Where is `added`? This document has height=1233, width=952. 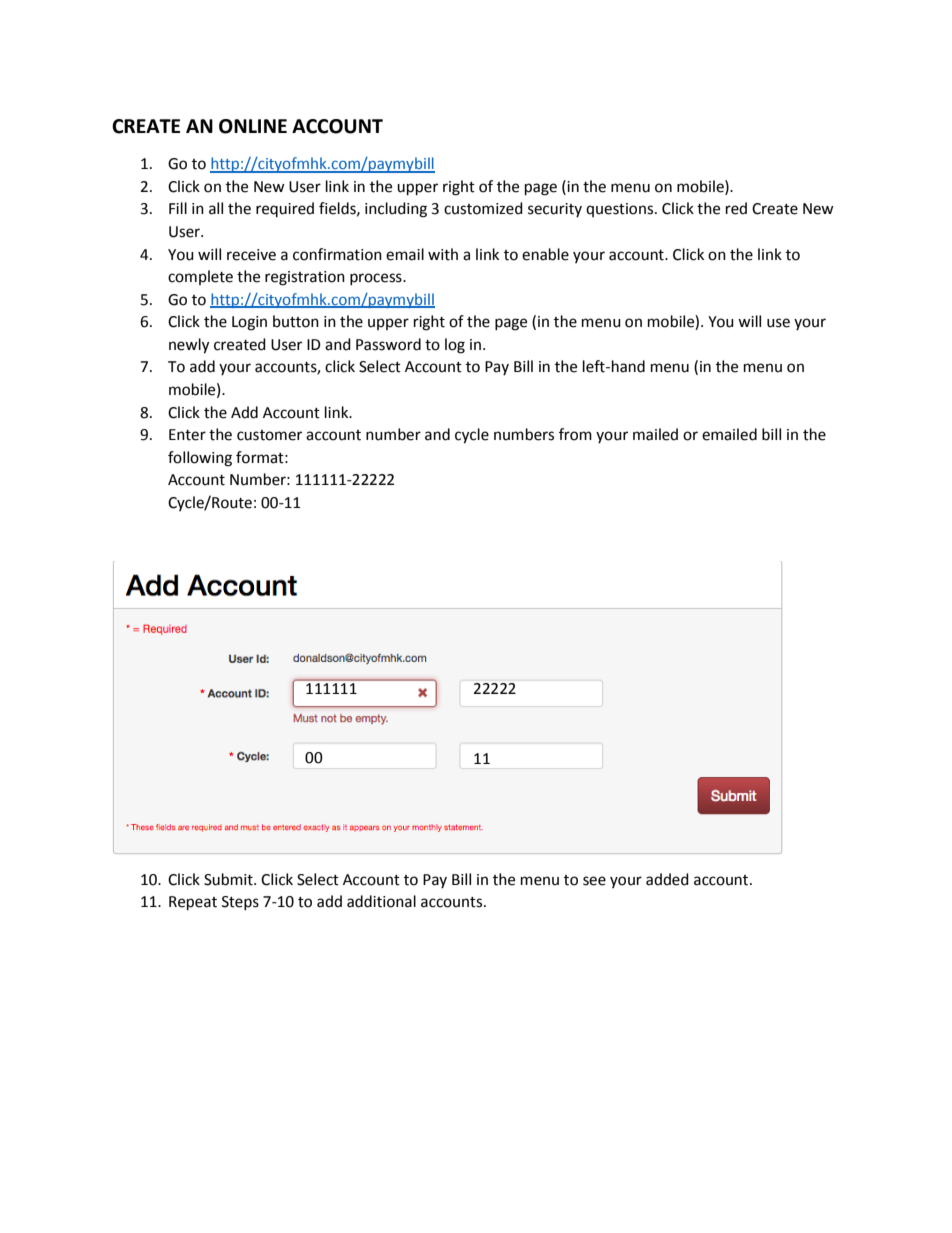
added is located at coordinates (667, 879).
